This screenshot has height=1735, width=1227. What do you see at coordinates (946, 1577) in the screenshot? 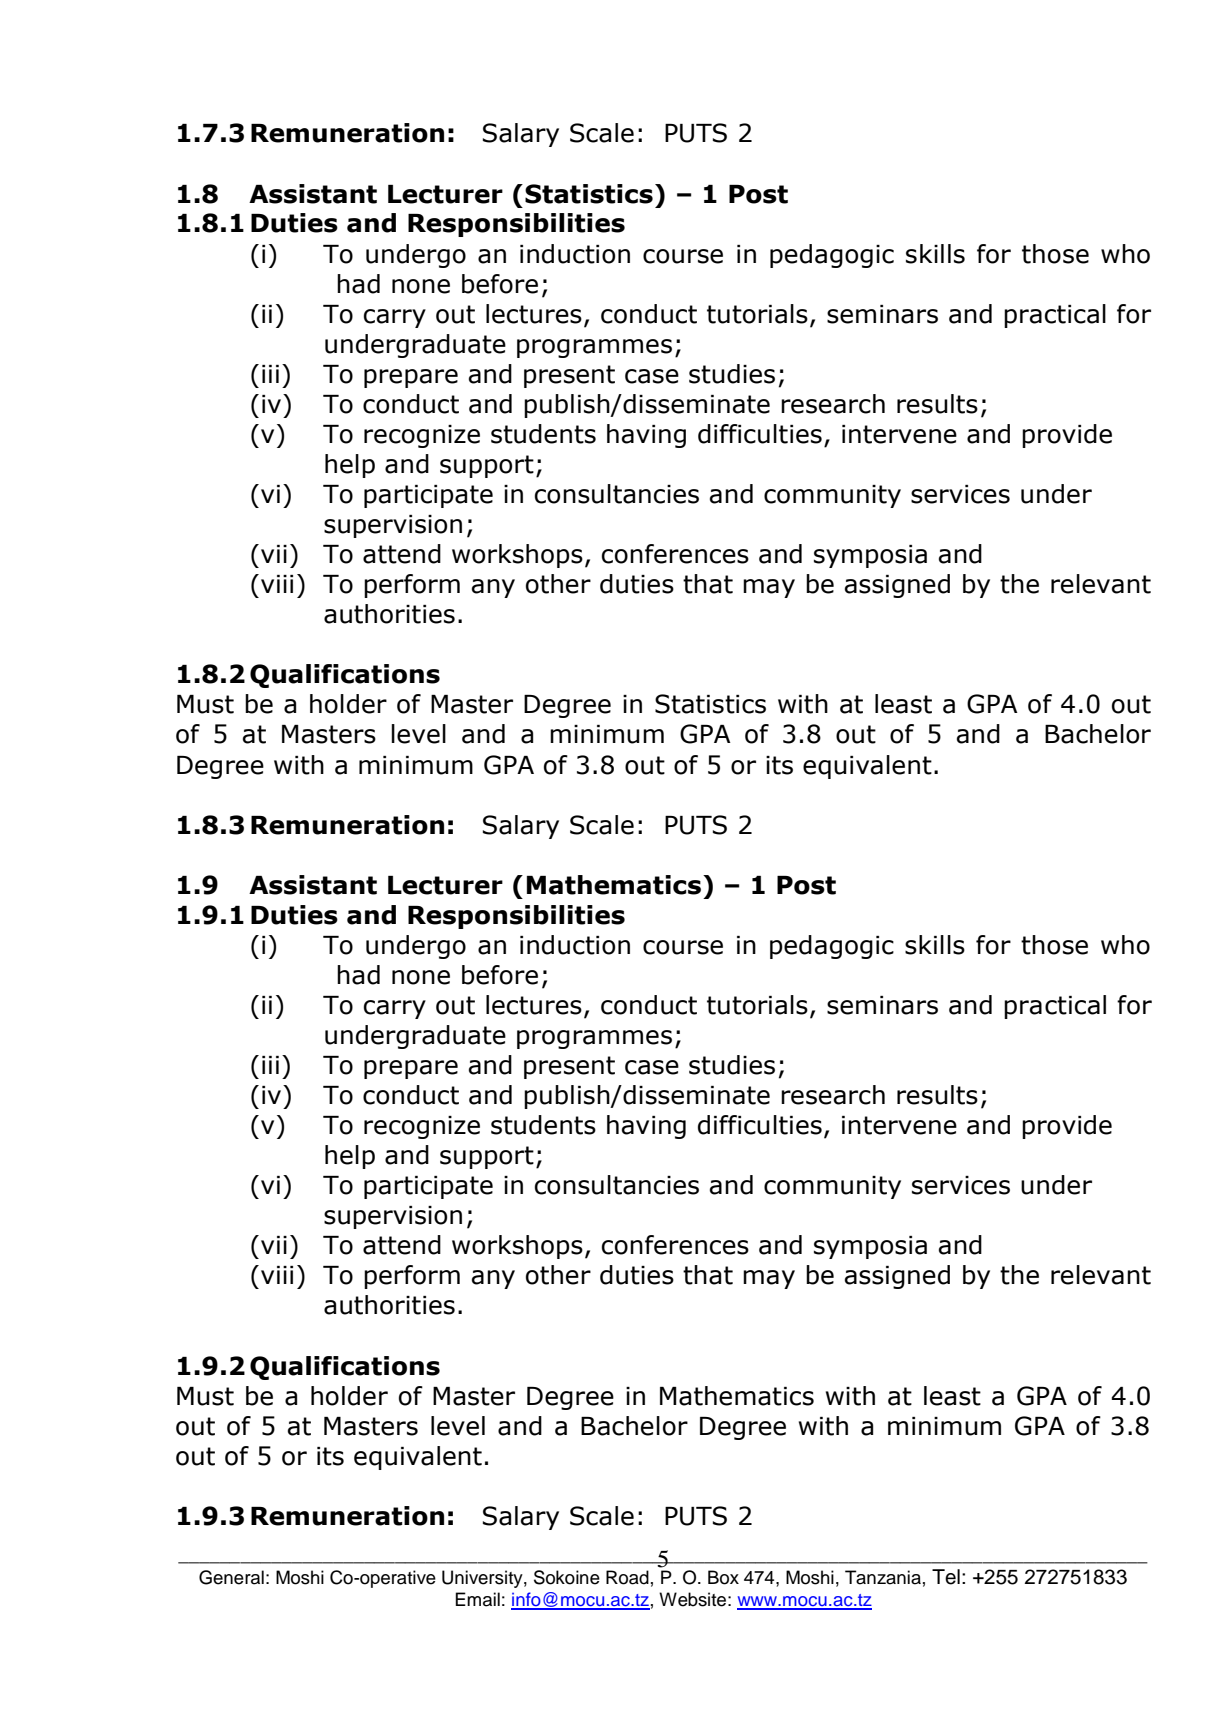
I see `Tel` at bounding box center [946, 1577].
